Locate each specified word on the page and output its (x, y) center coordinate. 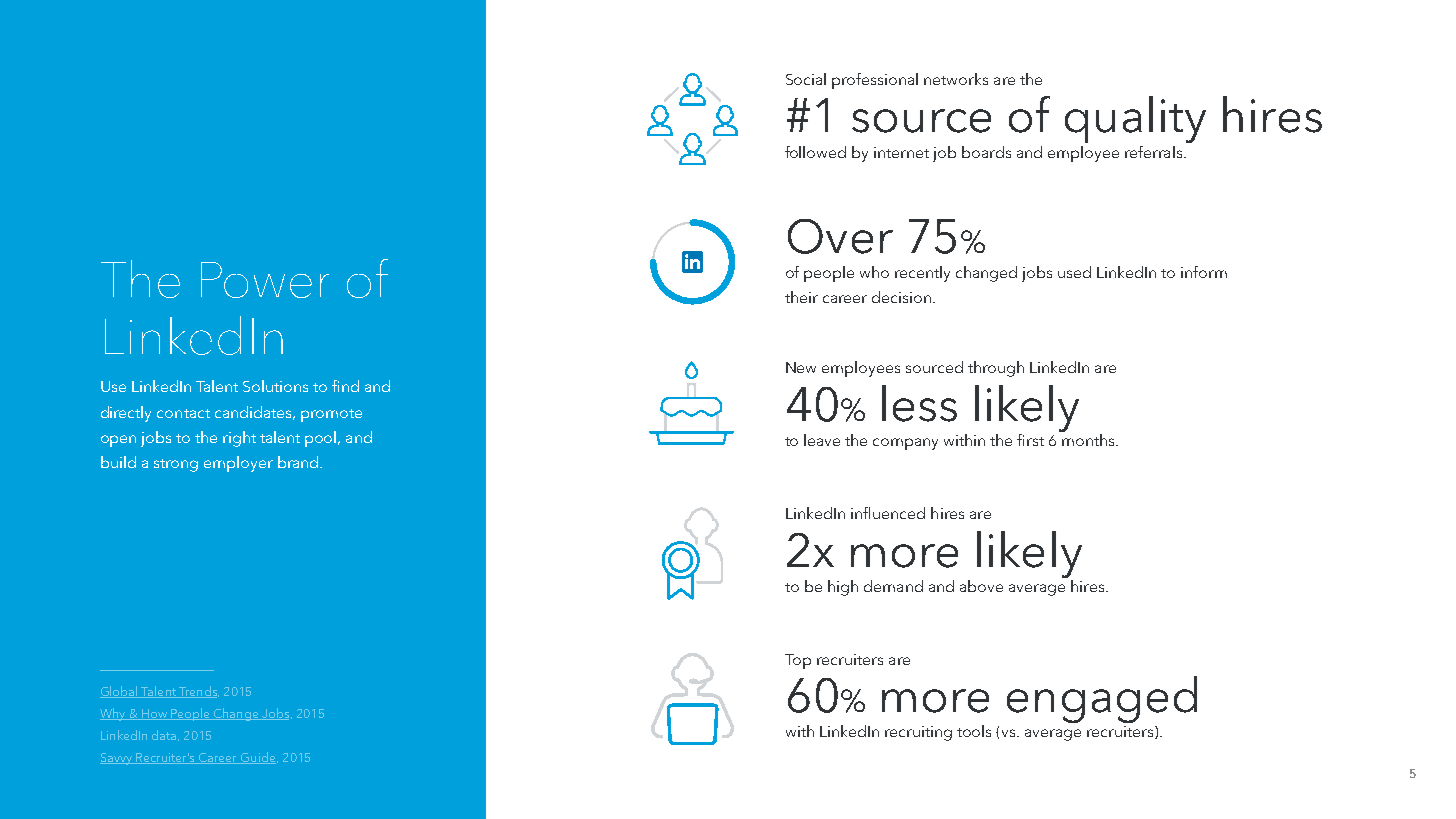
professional (875, 81)
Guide (258, 758)
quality (1135, 119)
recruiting (918, 733)
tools (974, 731)
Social (806, 79)
